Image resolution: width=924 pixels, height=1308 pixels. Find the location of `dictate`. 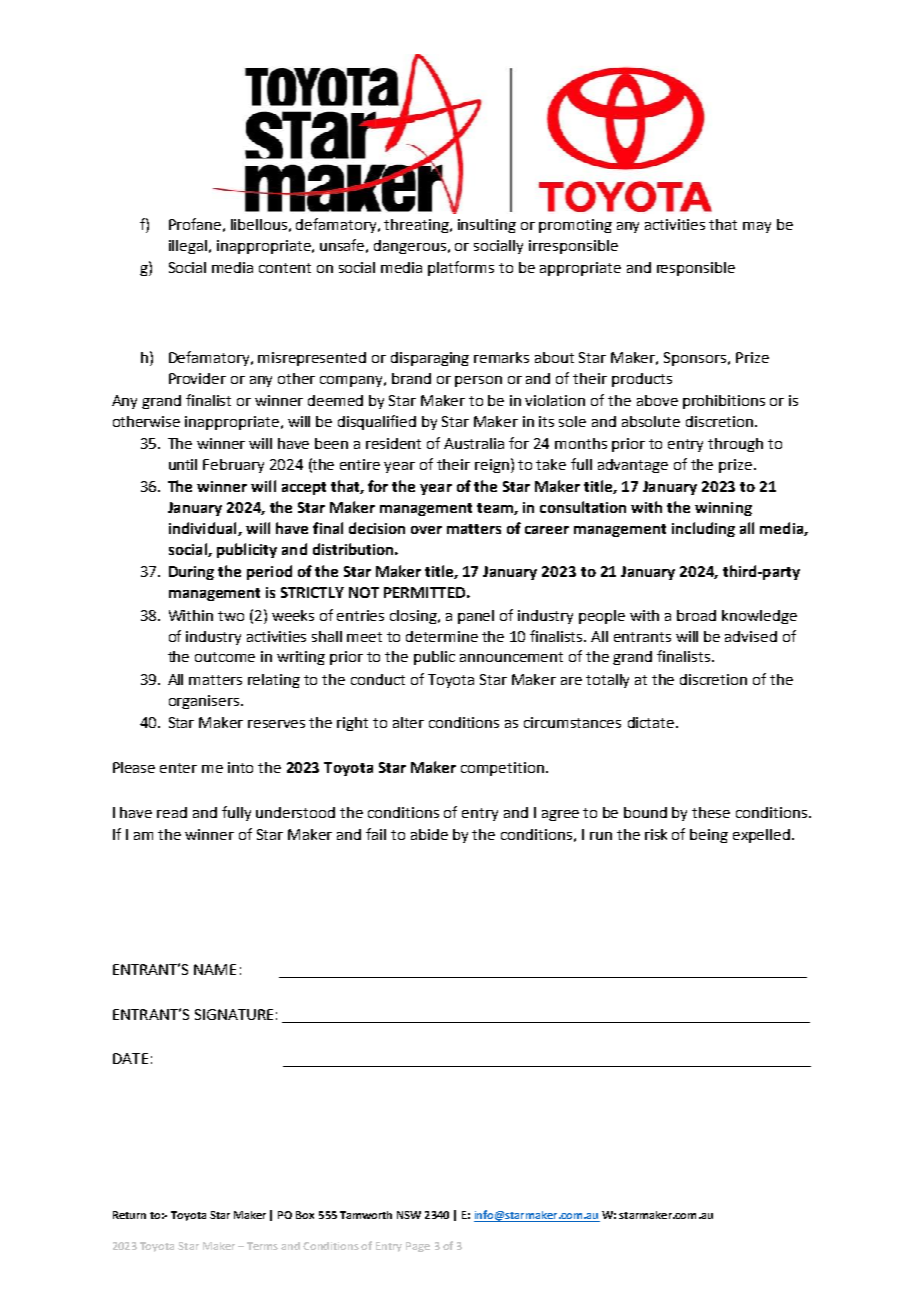

dictate is located at coordinates (651, 722).
